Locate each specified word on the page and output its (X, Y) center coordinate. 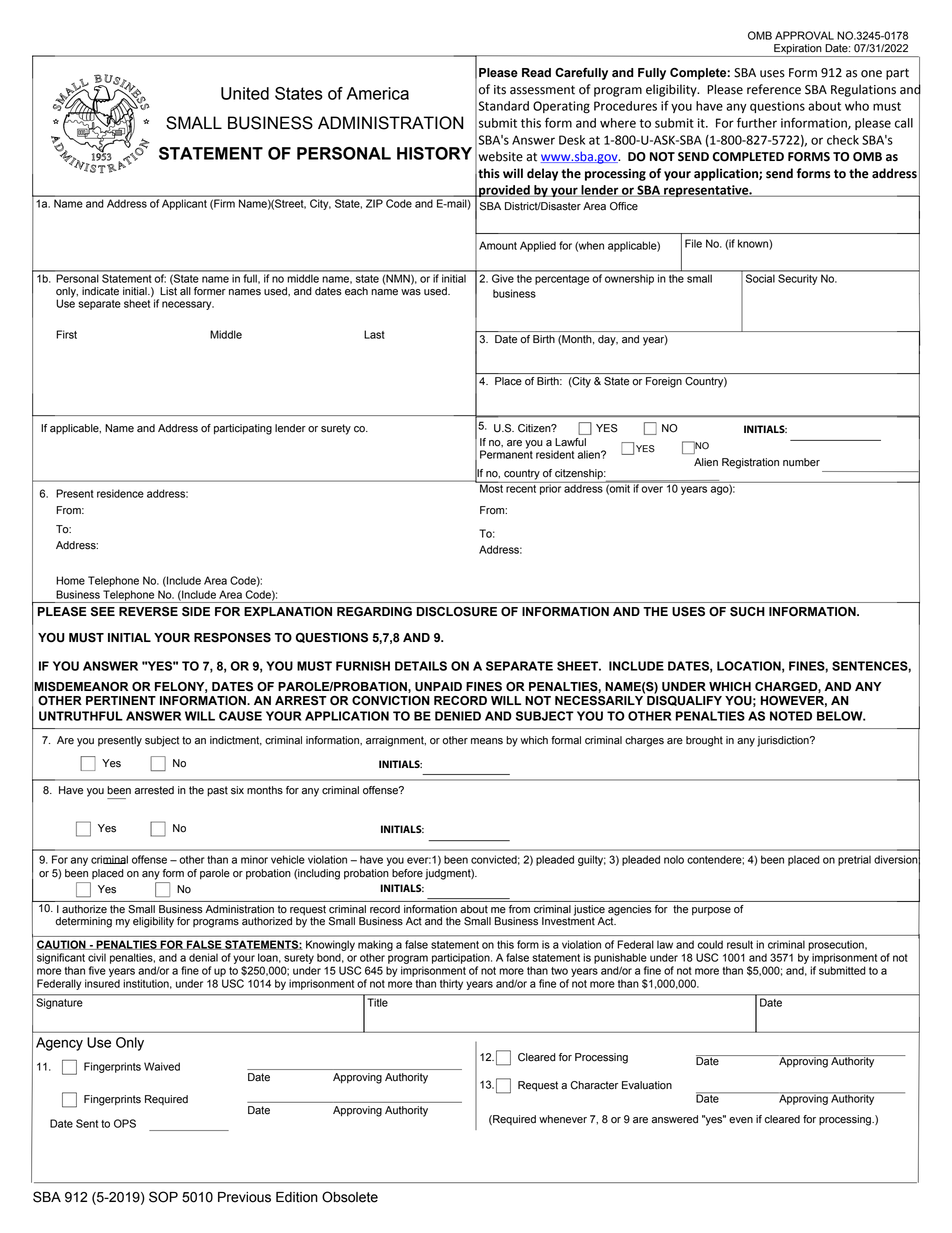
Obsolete (350, 1197)
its (500, 90)
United (245, 93)
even (741, 1120)
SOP (163, 1197)
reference (774, 89)
